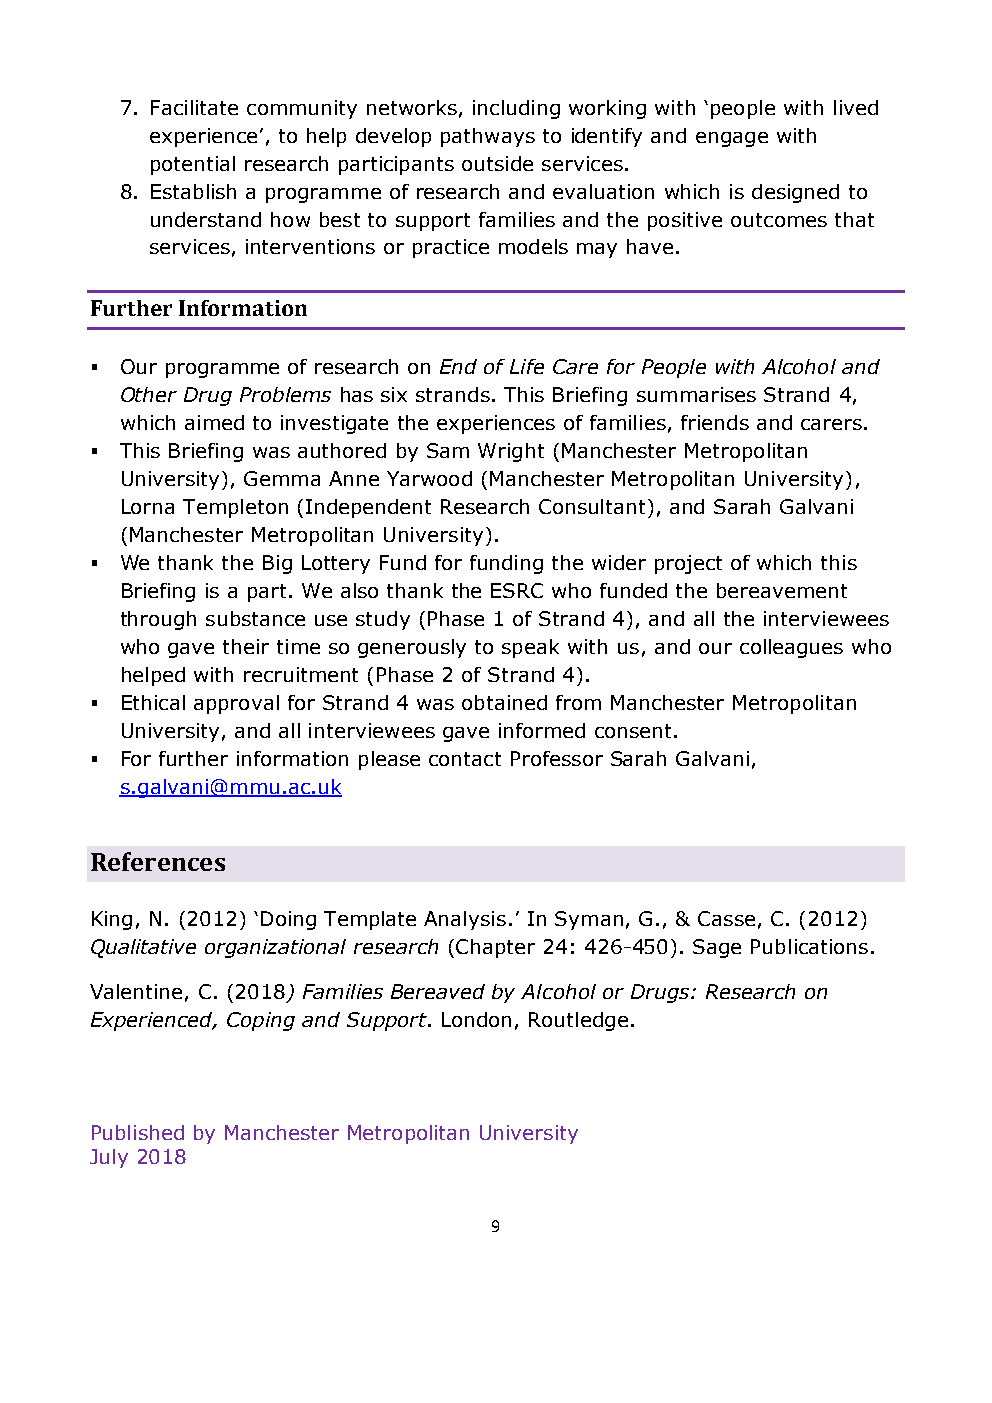  I want to click on Routledge, so click(578, 1021).
